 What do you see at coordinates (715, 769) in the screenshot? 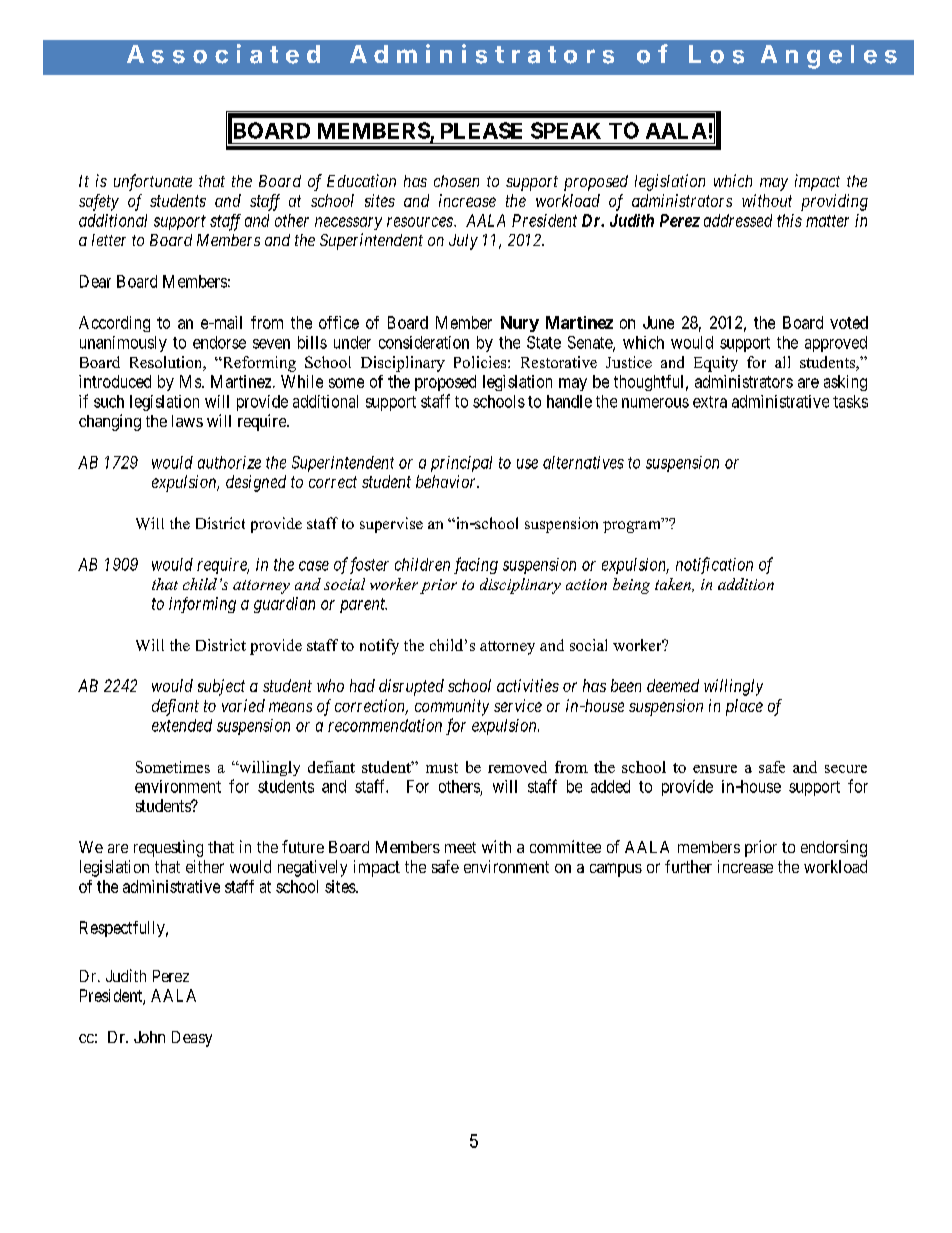
I see `ensure` at bounding box center [715, 769].
